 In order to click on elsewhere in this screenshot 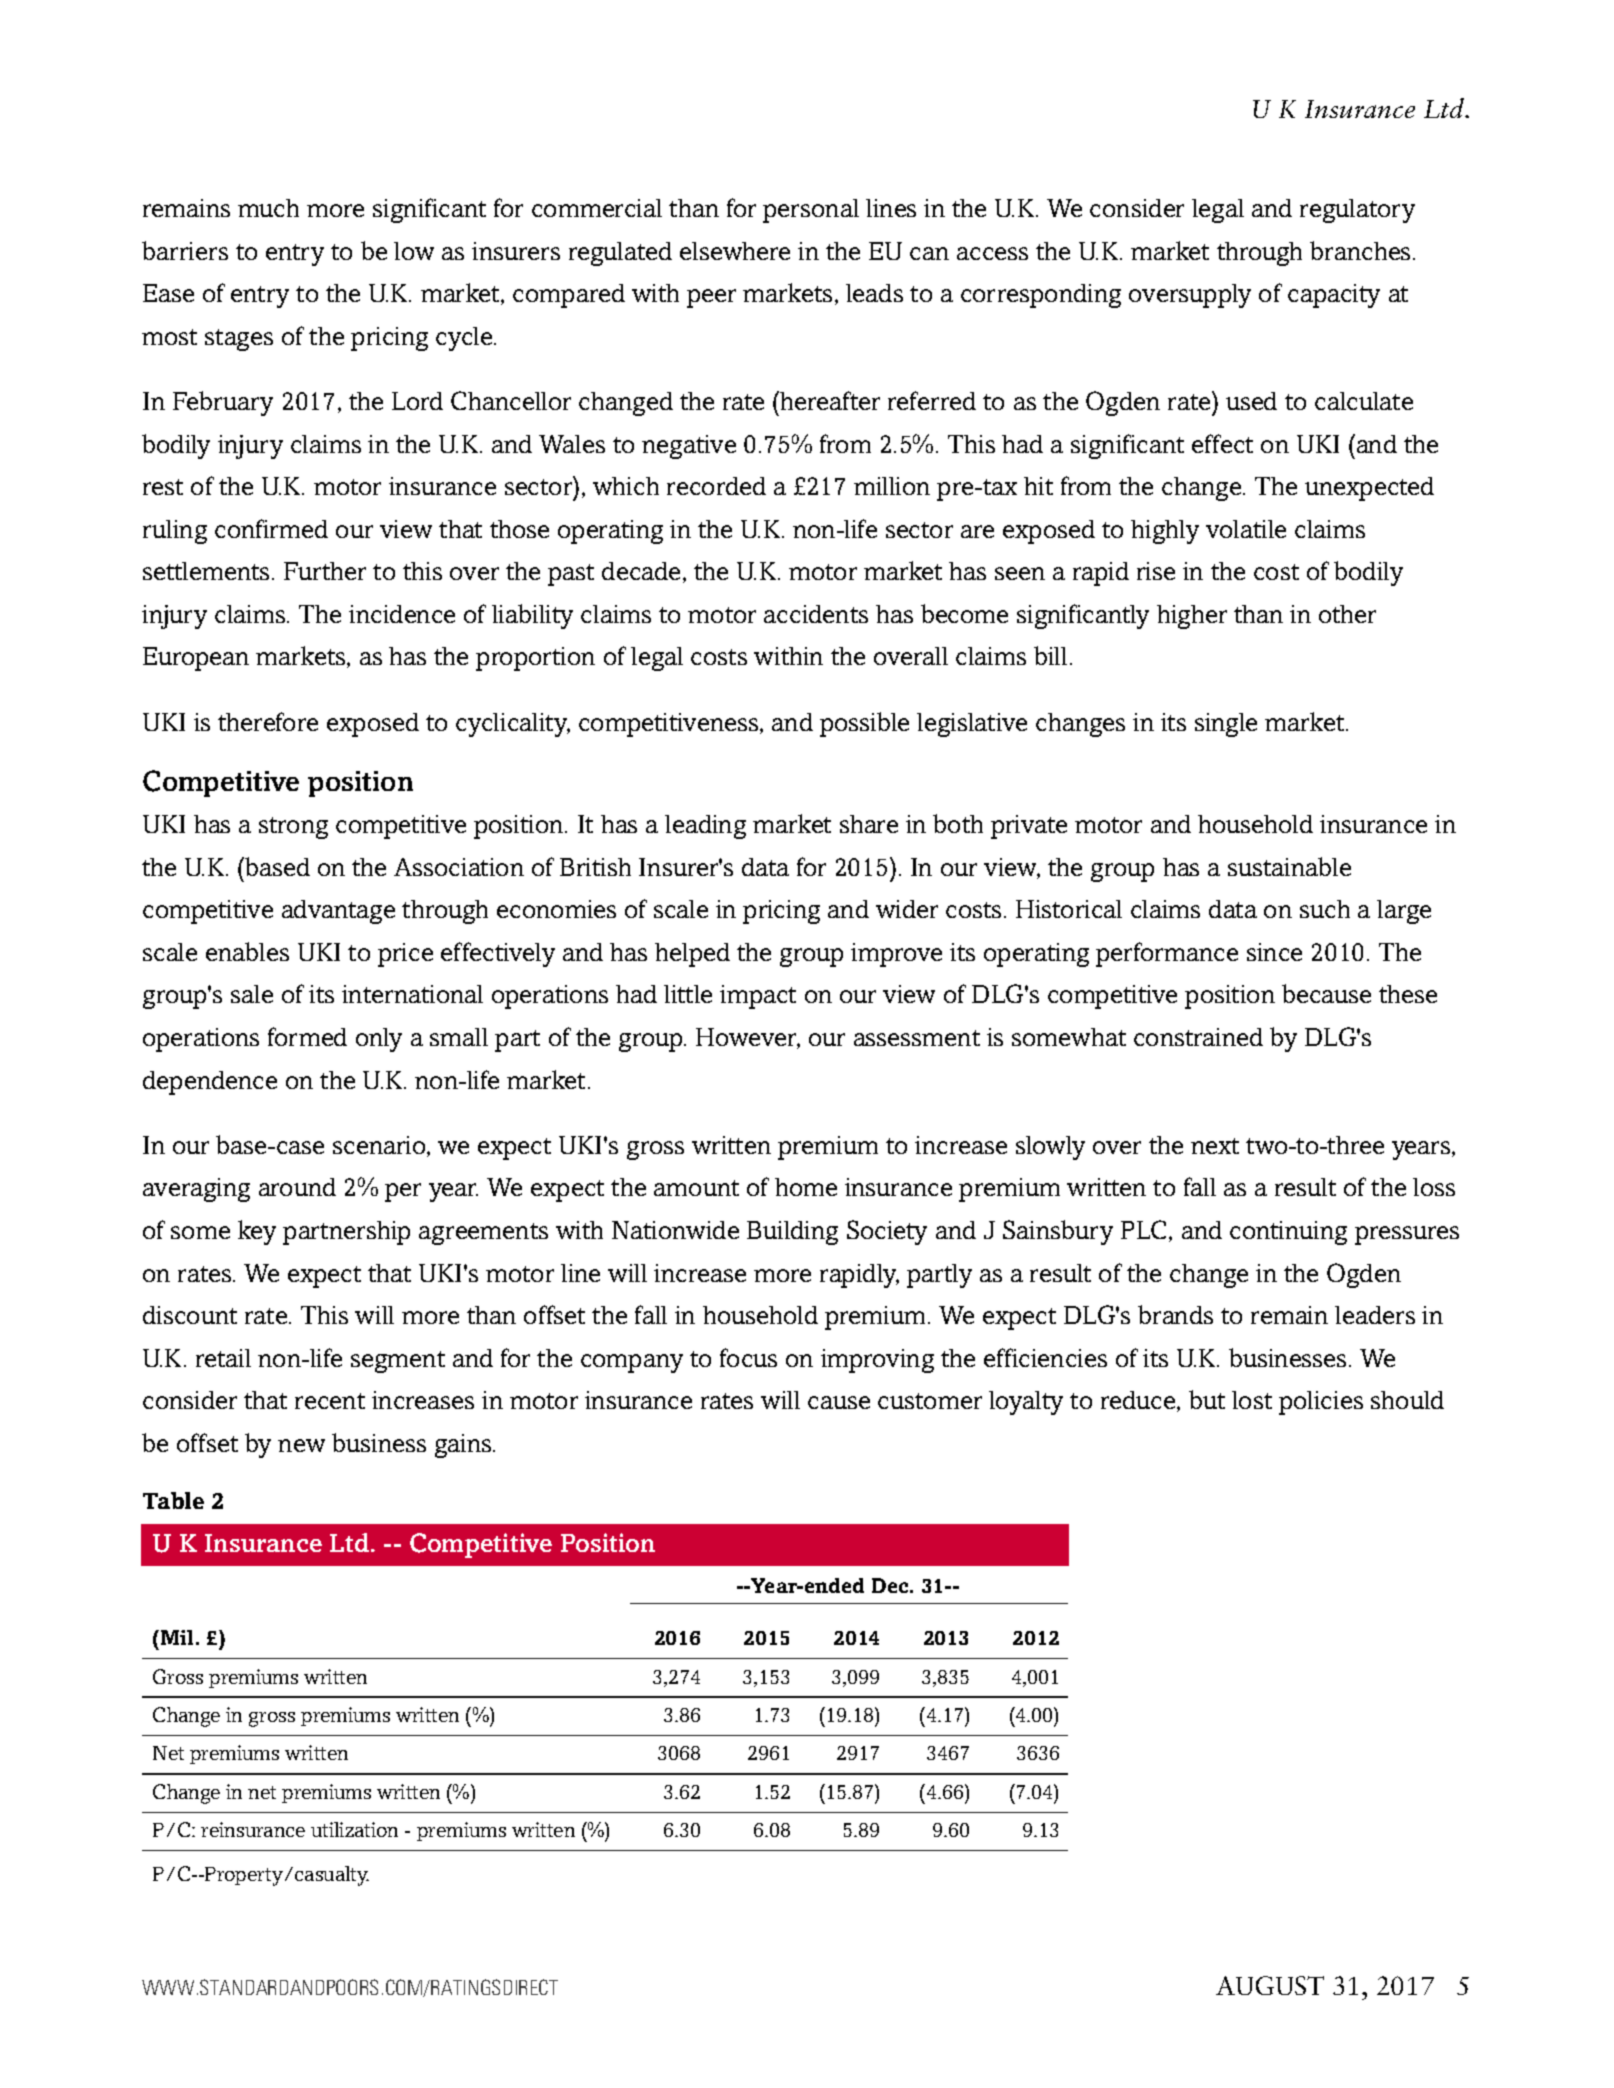, I will do `click(735, 251)`.
